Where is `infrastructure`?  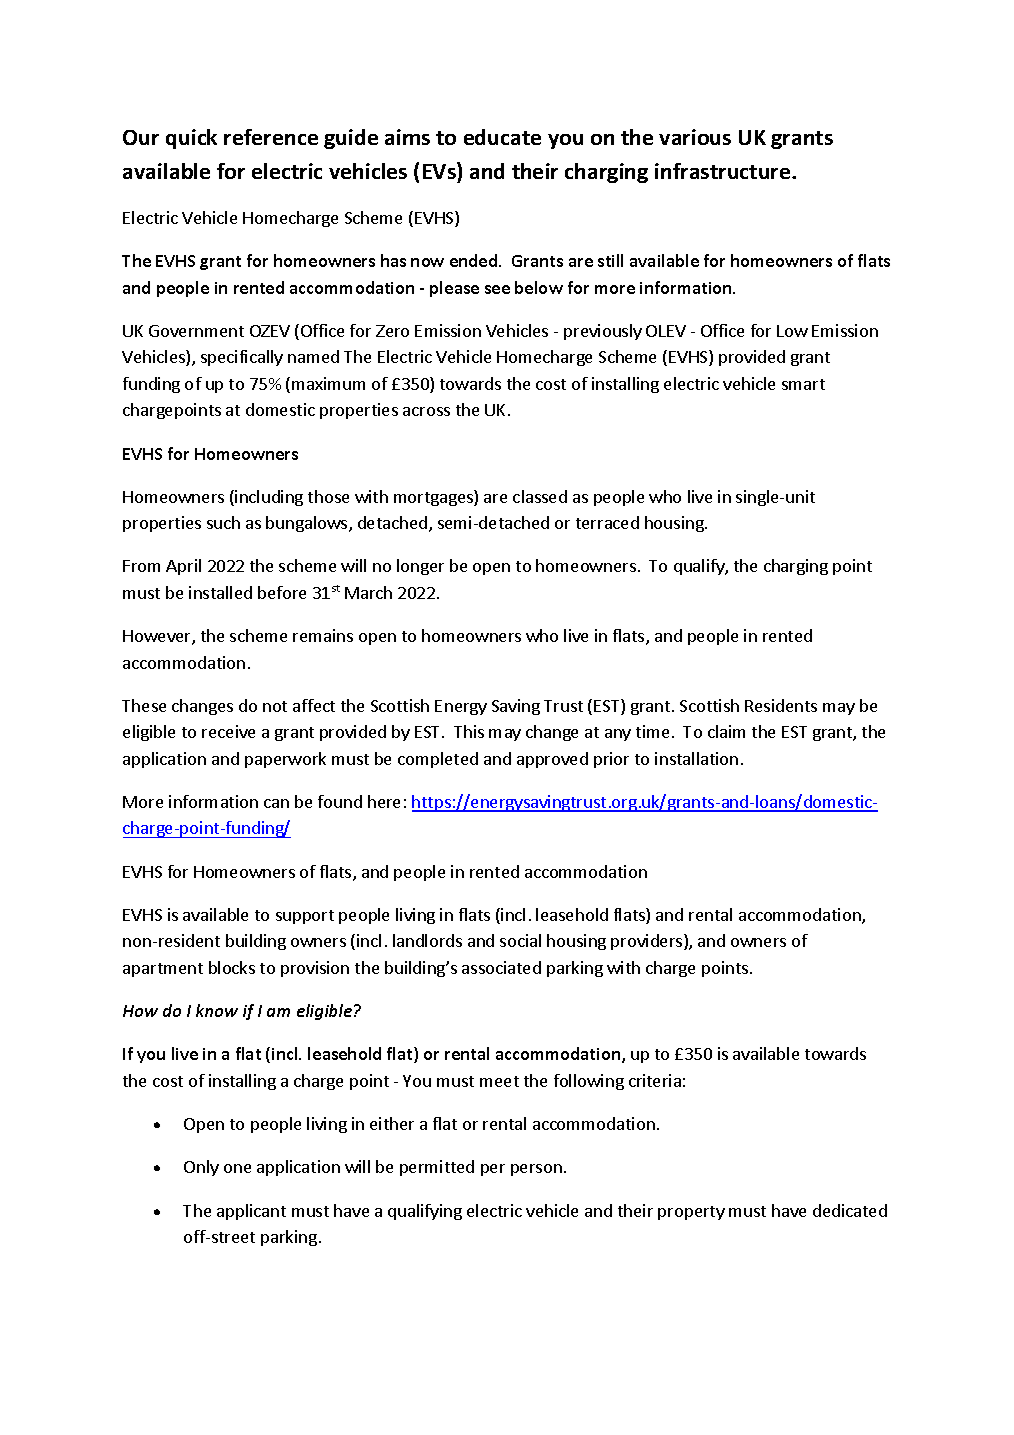
infrastructure is located at coordinates (724, 171).
